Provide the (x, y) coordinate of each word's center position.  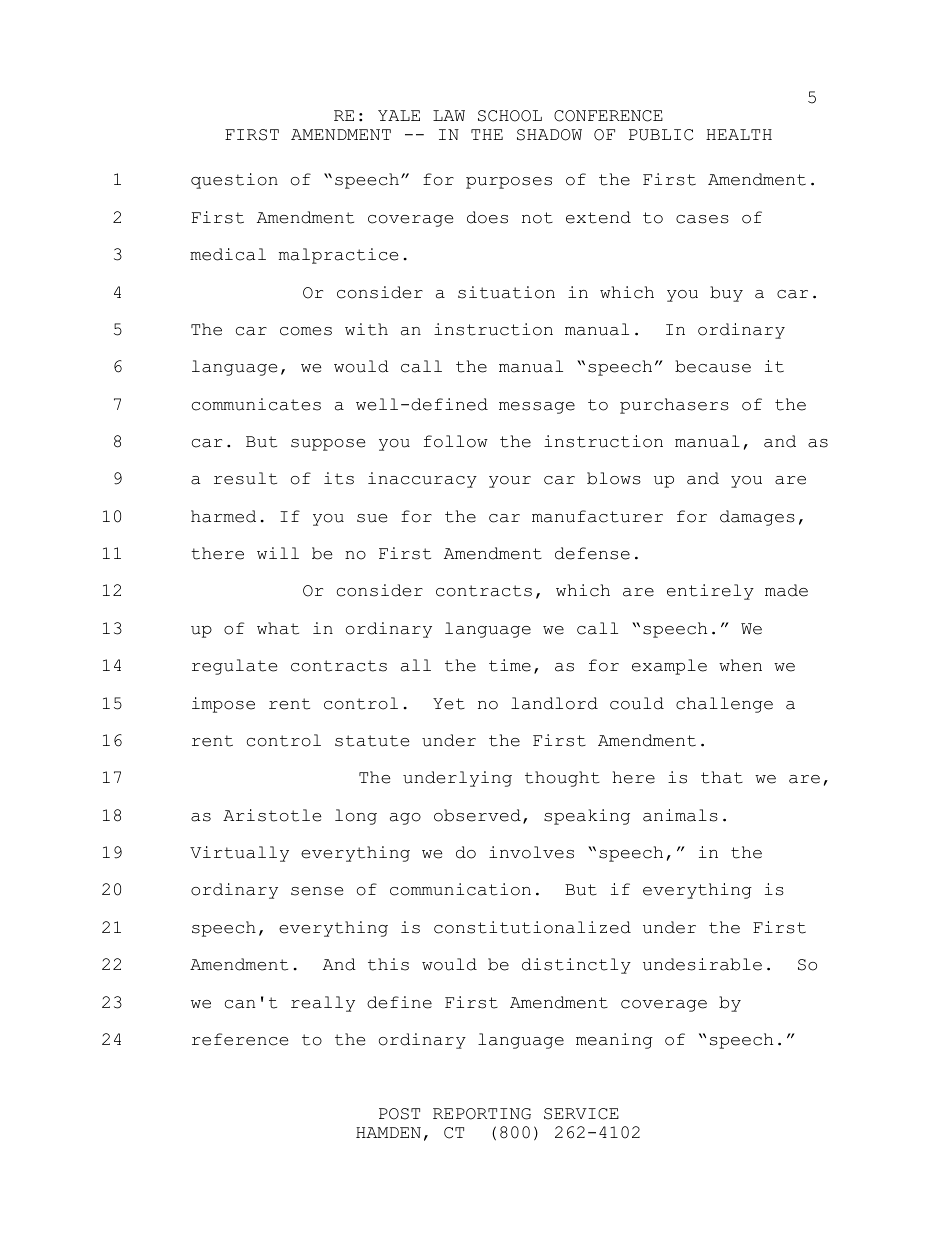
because (713, 366)
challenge (724, 705)
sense (317, 891)
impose (223, 705)
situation (506, 292)
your (510, 482)
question (234, 181)
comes (306, 331)
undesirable (702, 964)
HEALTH (739, 134)
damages (757, 518)
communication (460, 889)
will (278, 553)
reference (240, 1039)
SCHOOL (510, 116)
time (510, 665)
